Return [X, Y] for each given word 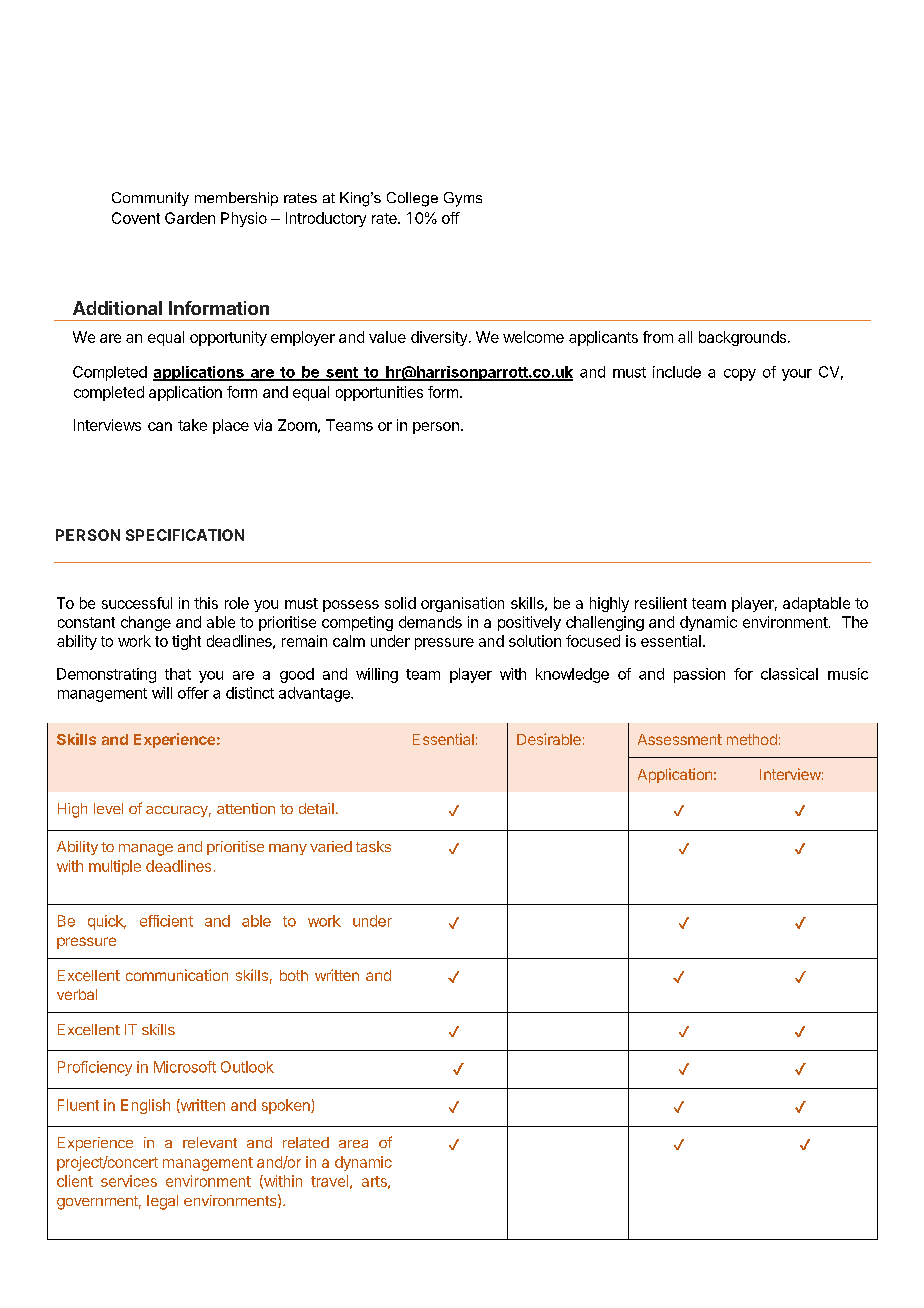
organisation [462, 604]
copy [740, 375]
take [192, 425]
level [108, 808]
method [752, 739]
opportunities [379, 393]
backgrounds [742, 338]
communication [177, 975]
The [855, 622]
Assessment [680, 739]
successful [137, 603]
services [129, 1181]
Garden [190, 218]
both [294, 975]
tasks [373, 846]
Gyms [463, 199]
